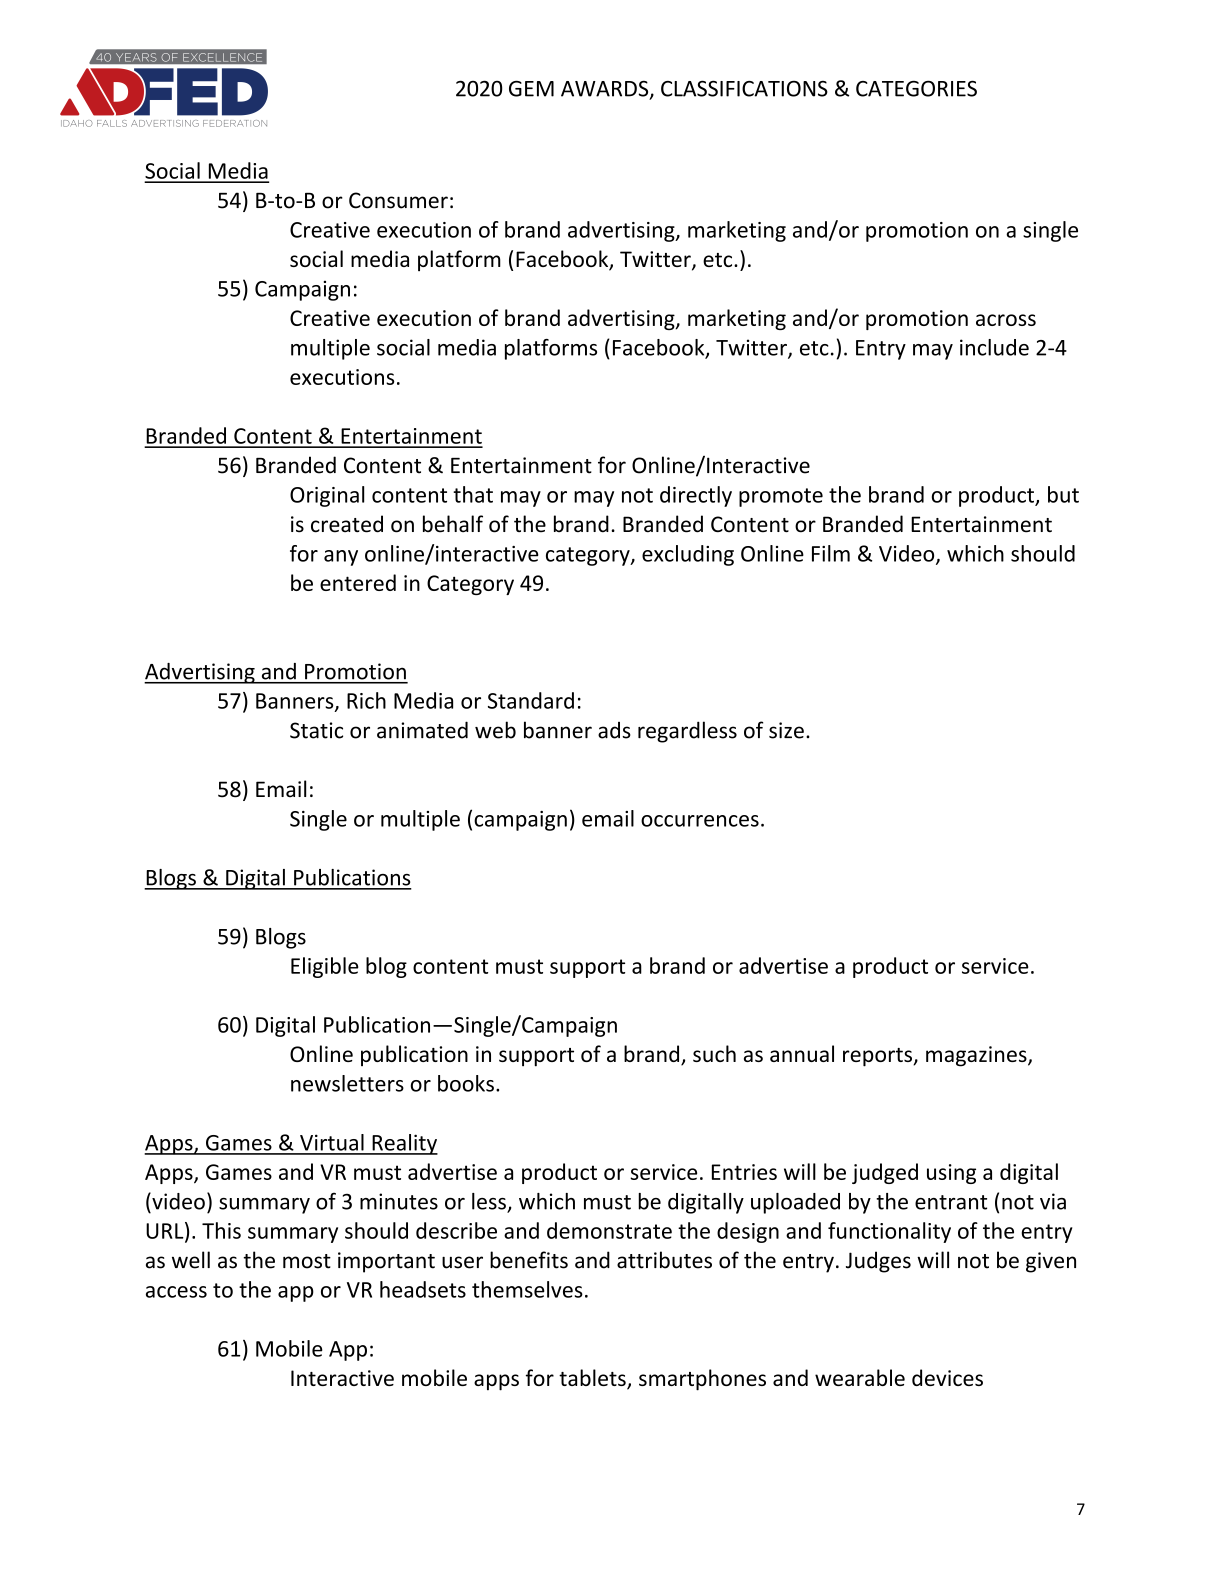 The image size is (1230, 1592). Describe the element at coordinates (531, 700) in the screenshot. I see `Standard` at that location.
